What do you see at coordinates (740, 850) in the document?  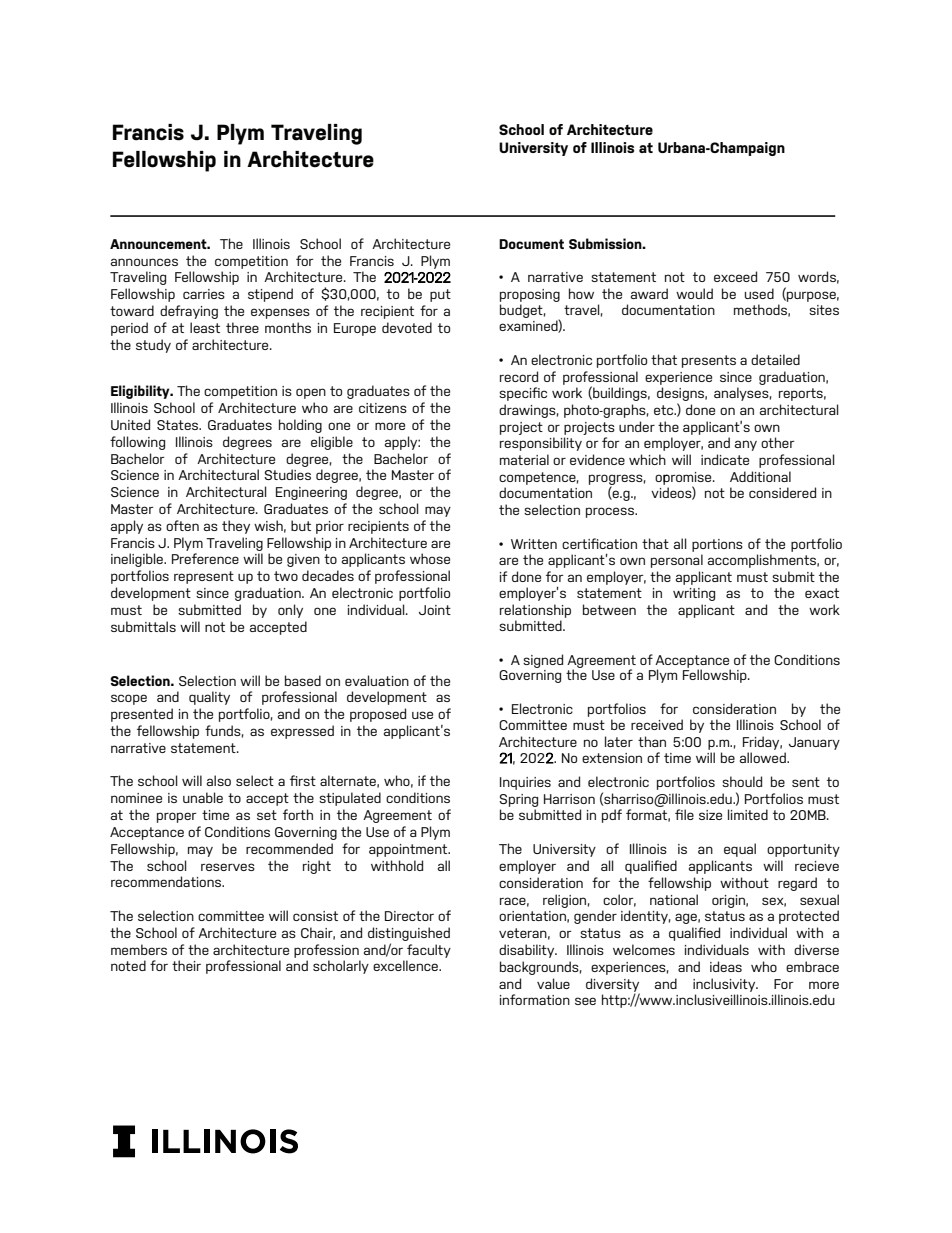 I see `equal` at bounding box center [740, 850].
